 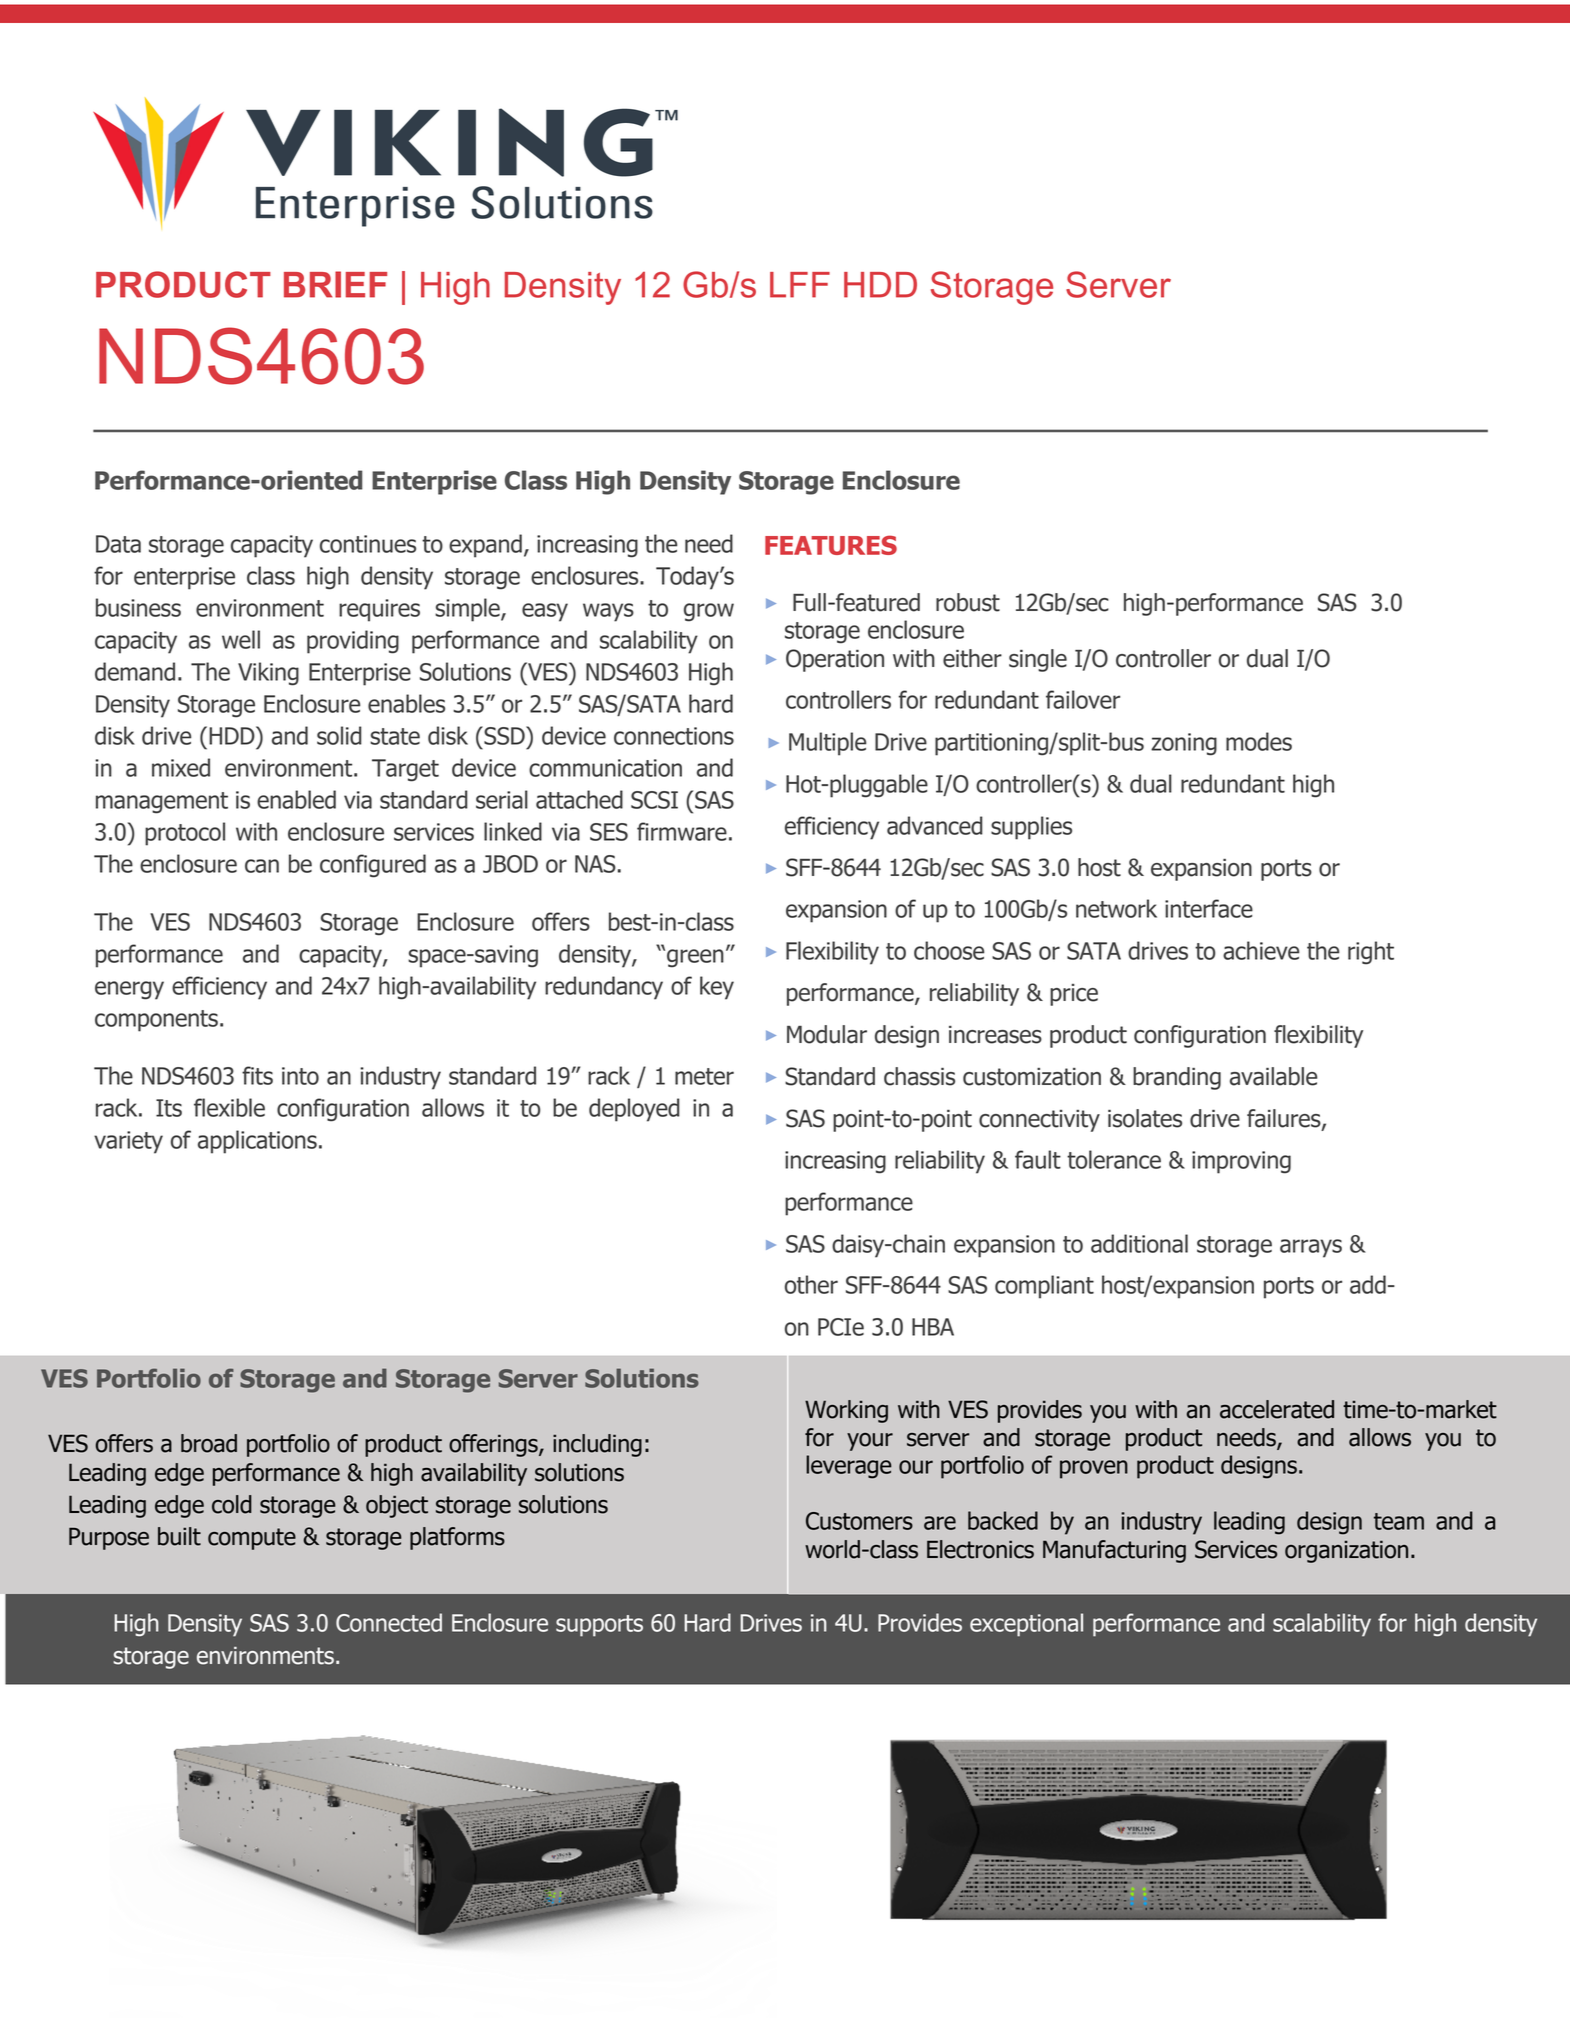 I want to click on applications, so click(x=257, y=1142).
